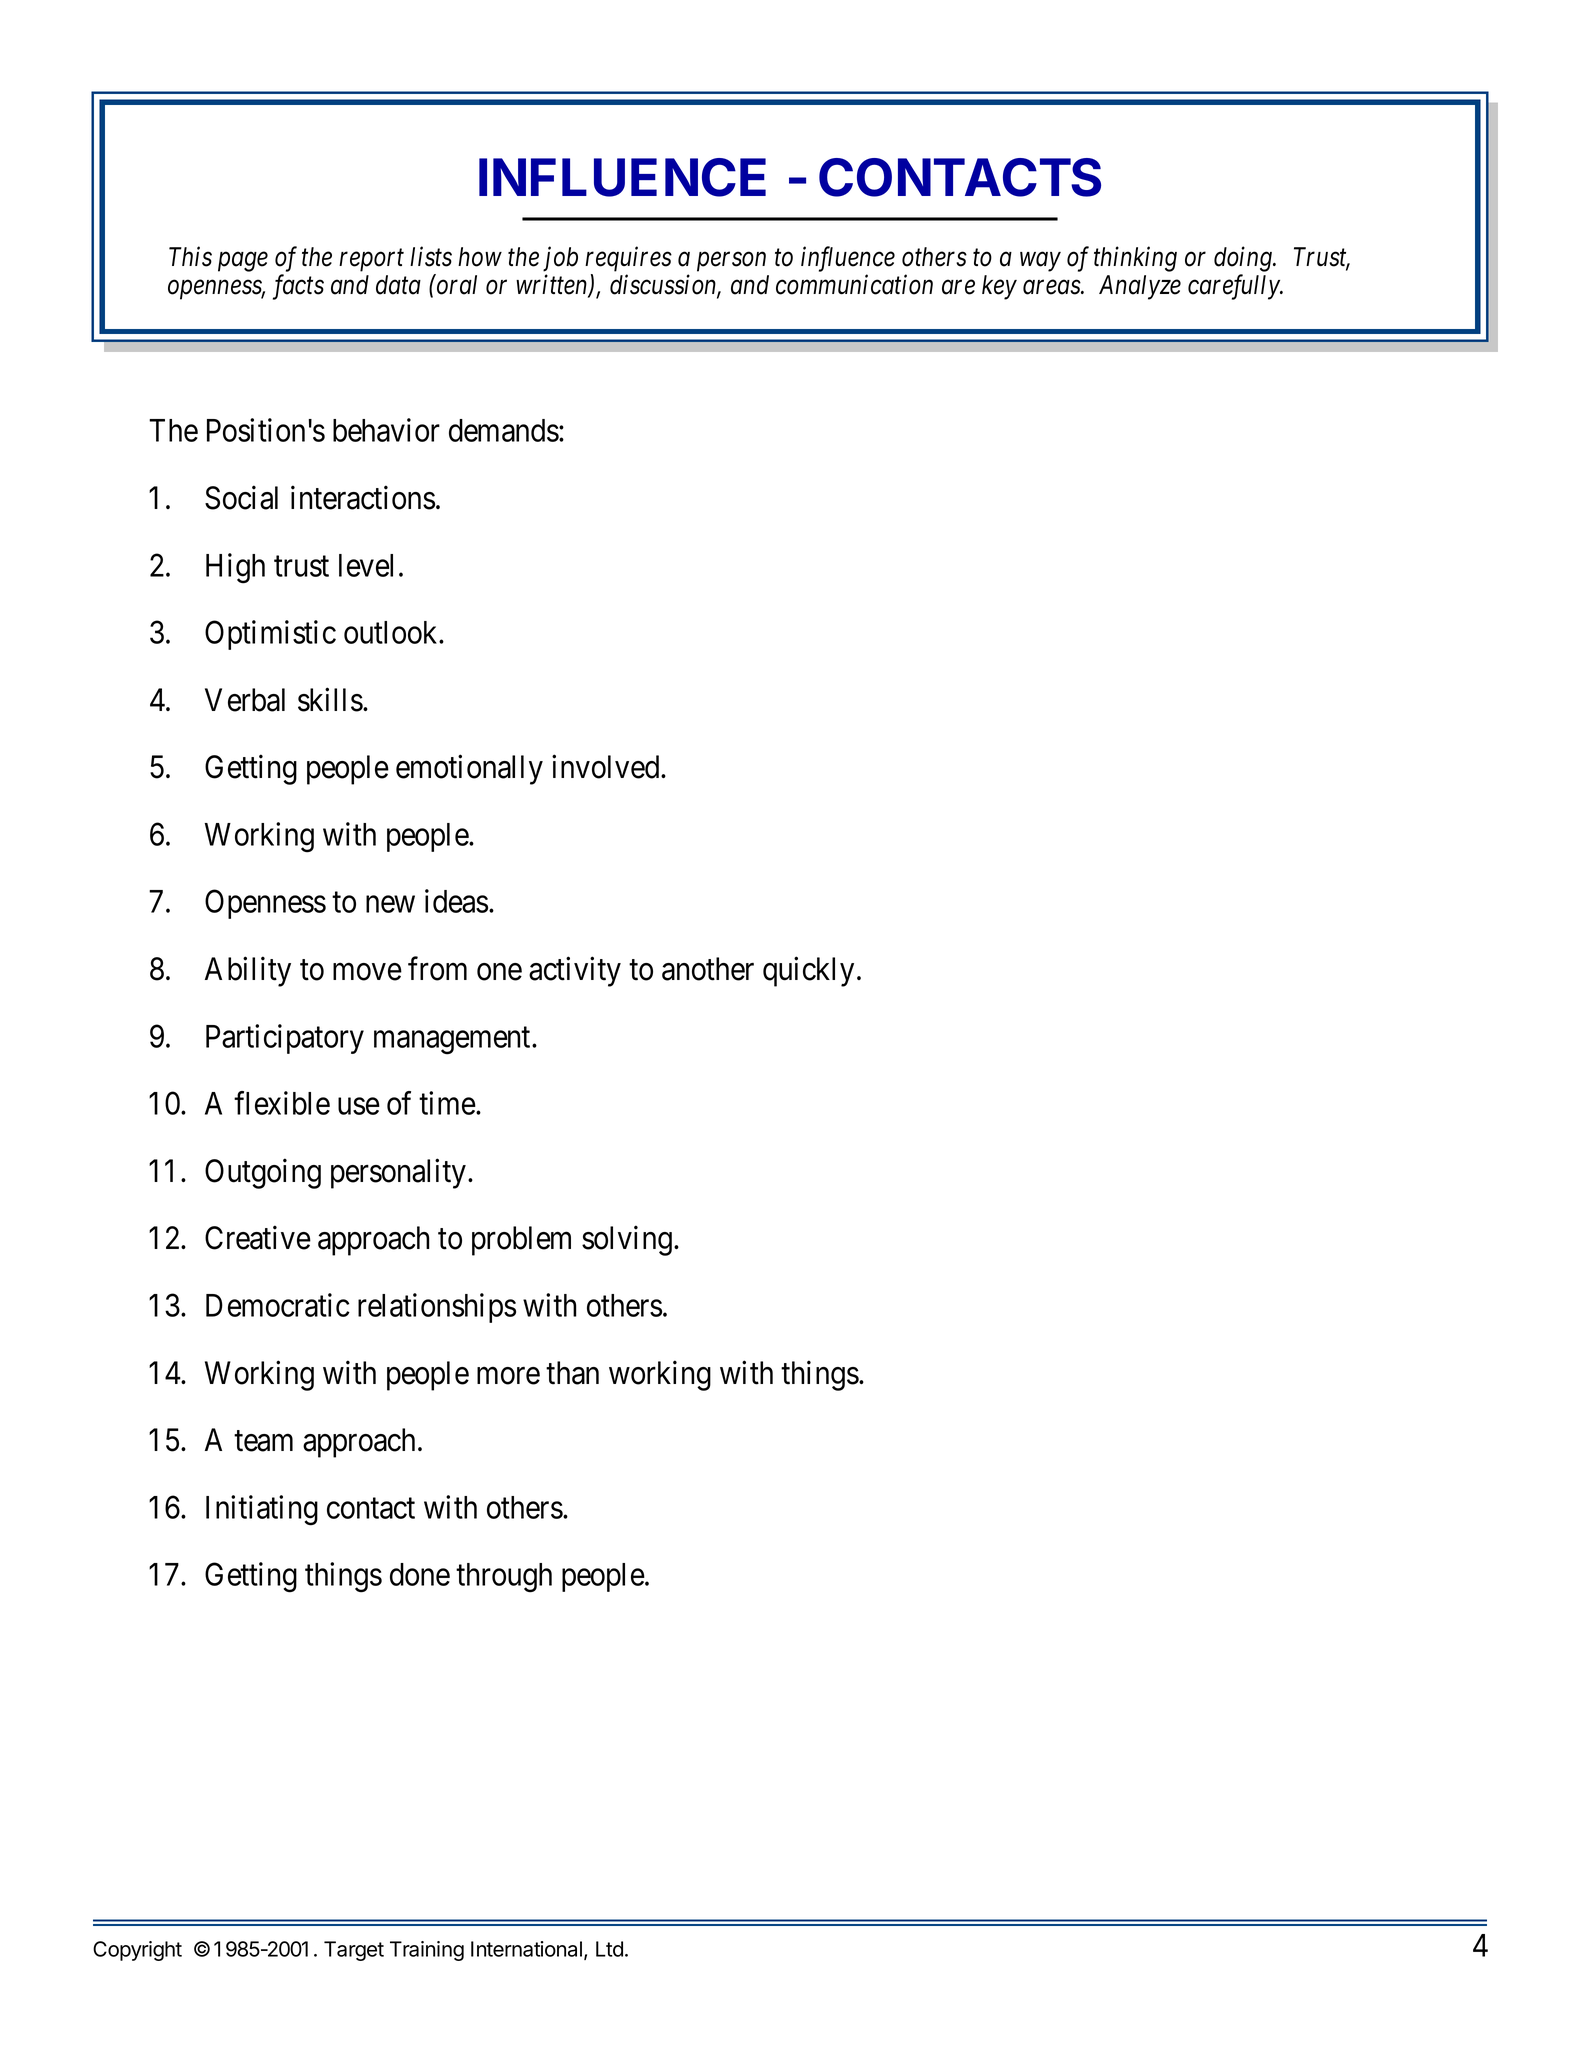  Describe the element at coordinates (609, 1949) in the screenshot. I see `Ltd` at that location.
